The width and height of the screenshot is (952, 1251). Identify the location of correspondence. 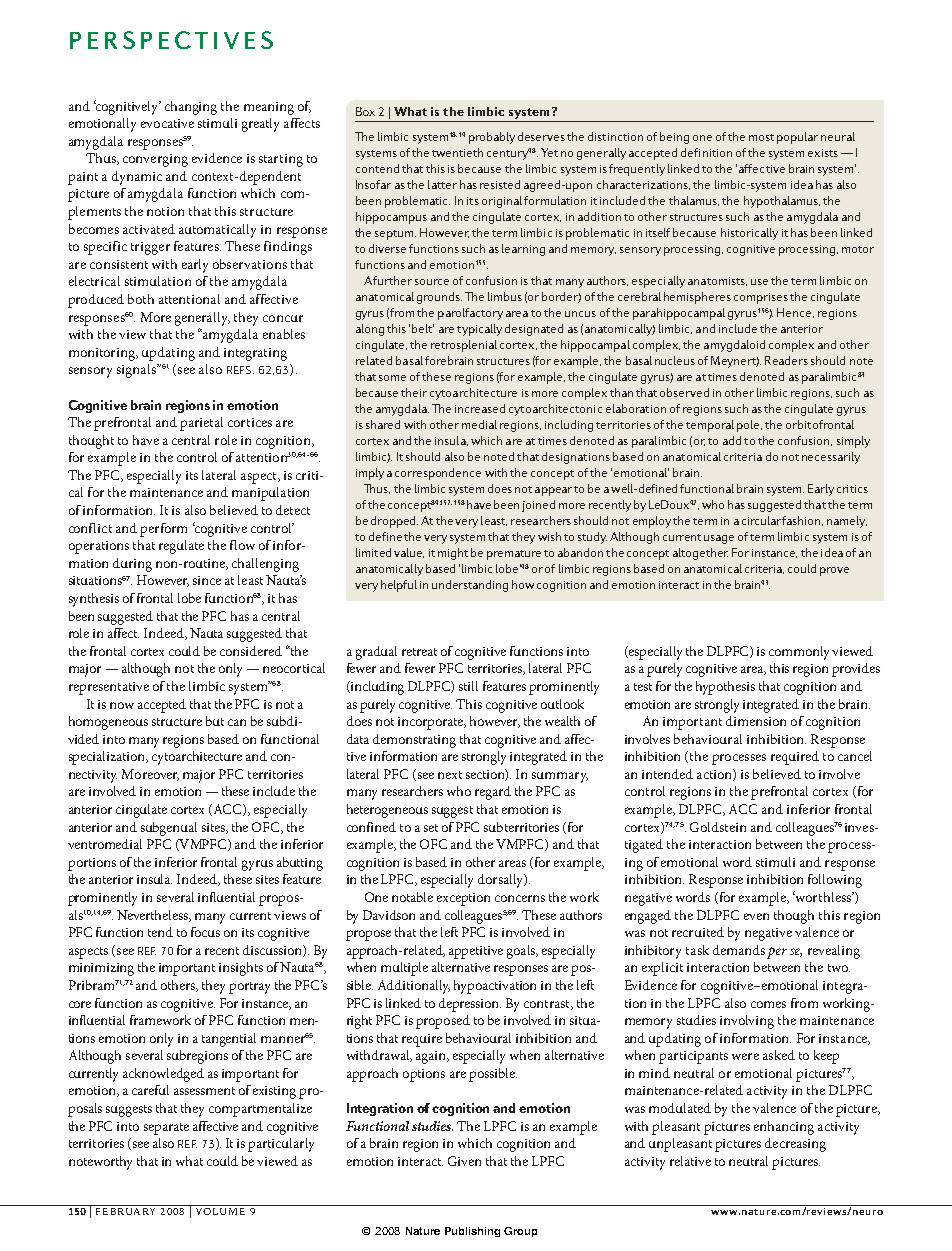
(438, 474).
